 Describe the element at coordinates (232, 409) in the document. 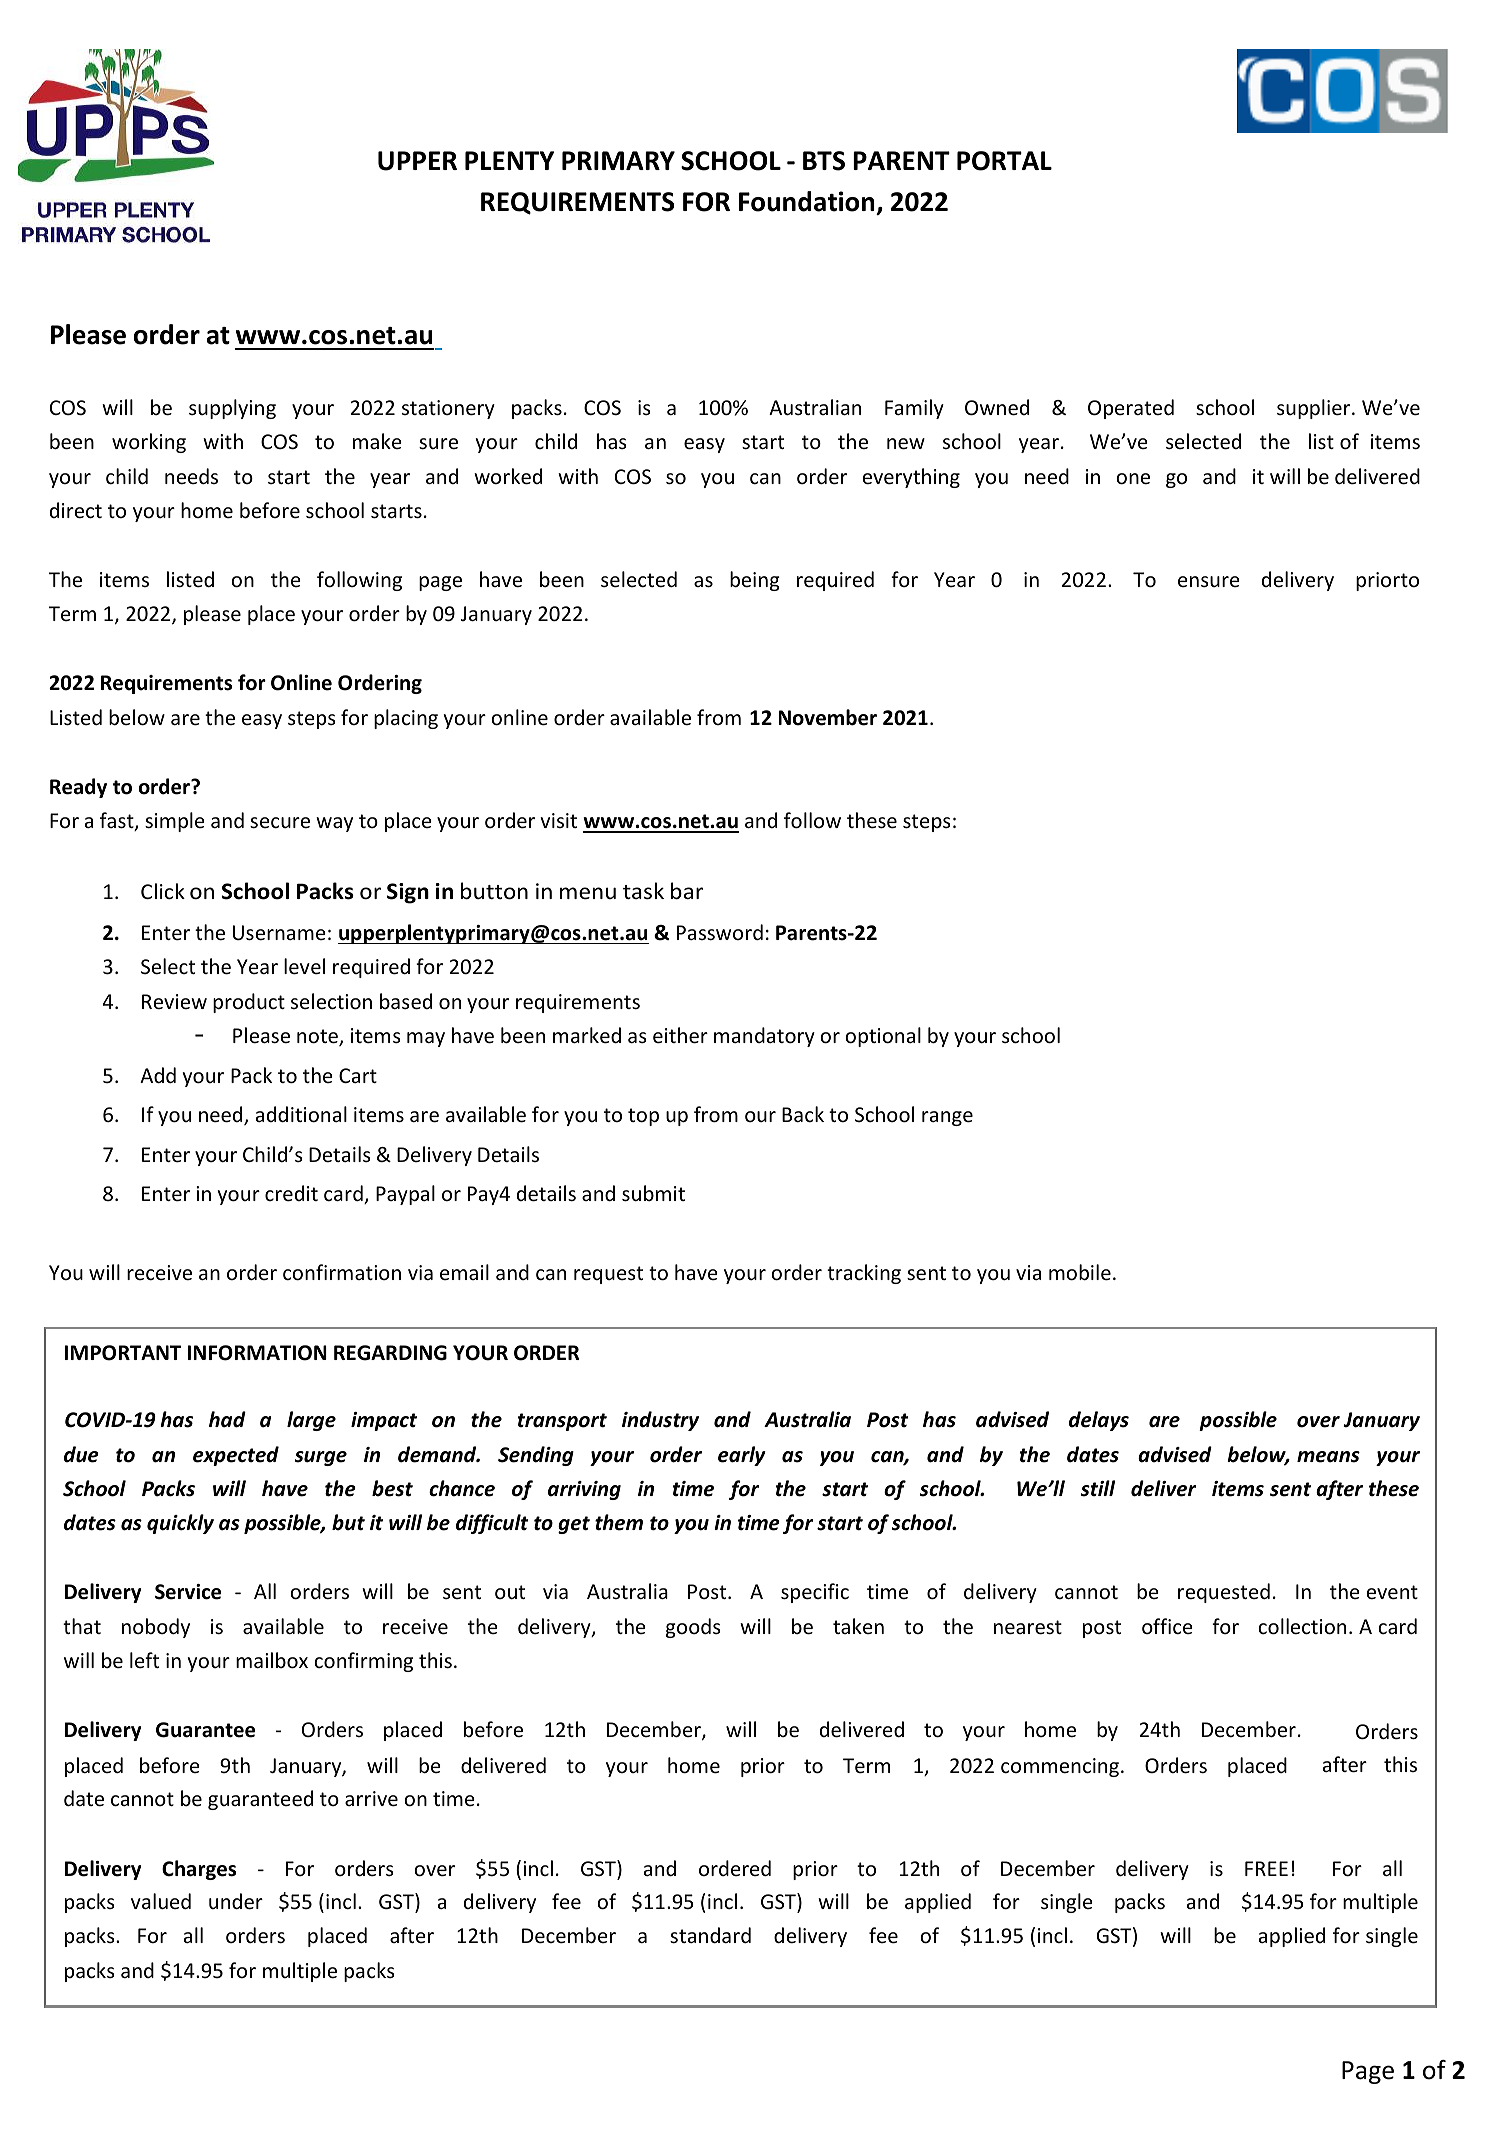

I see `supplying` at that location.
